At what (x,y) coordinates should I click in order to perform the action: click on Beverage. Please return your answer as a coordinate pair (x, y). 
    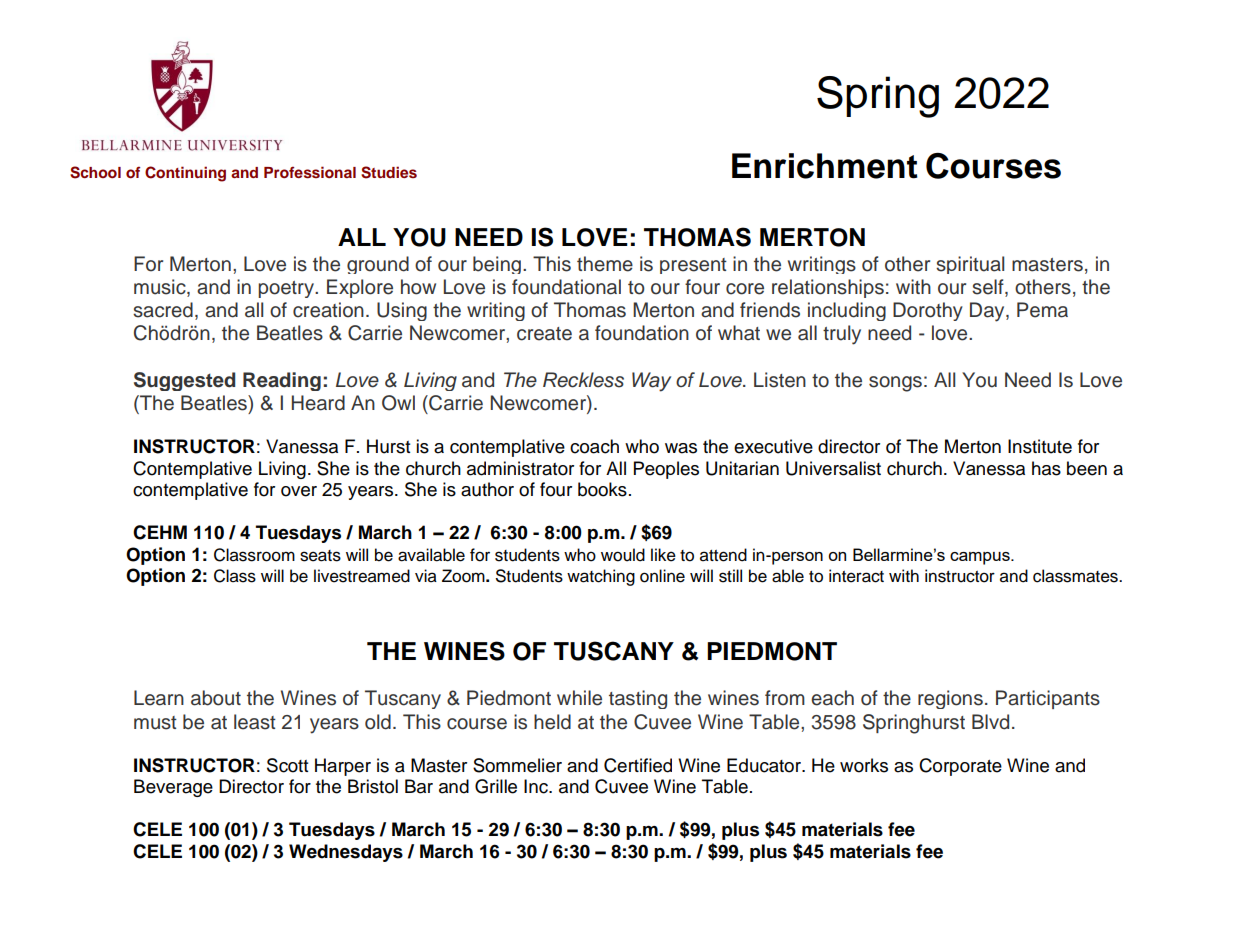
    Looking at the image, I should click on (173, 788).
